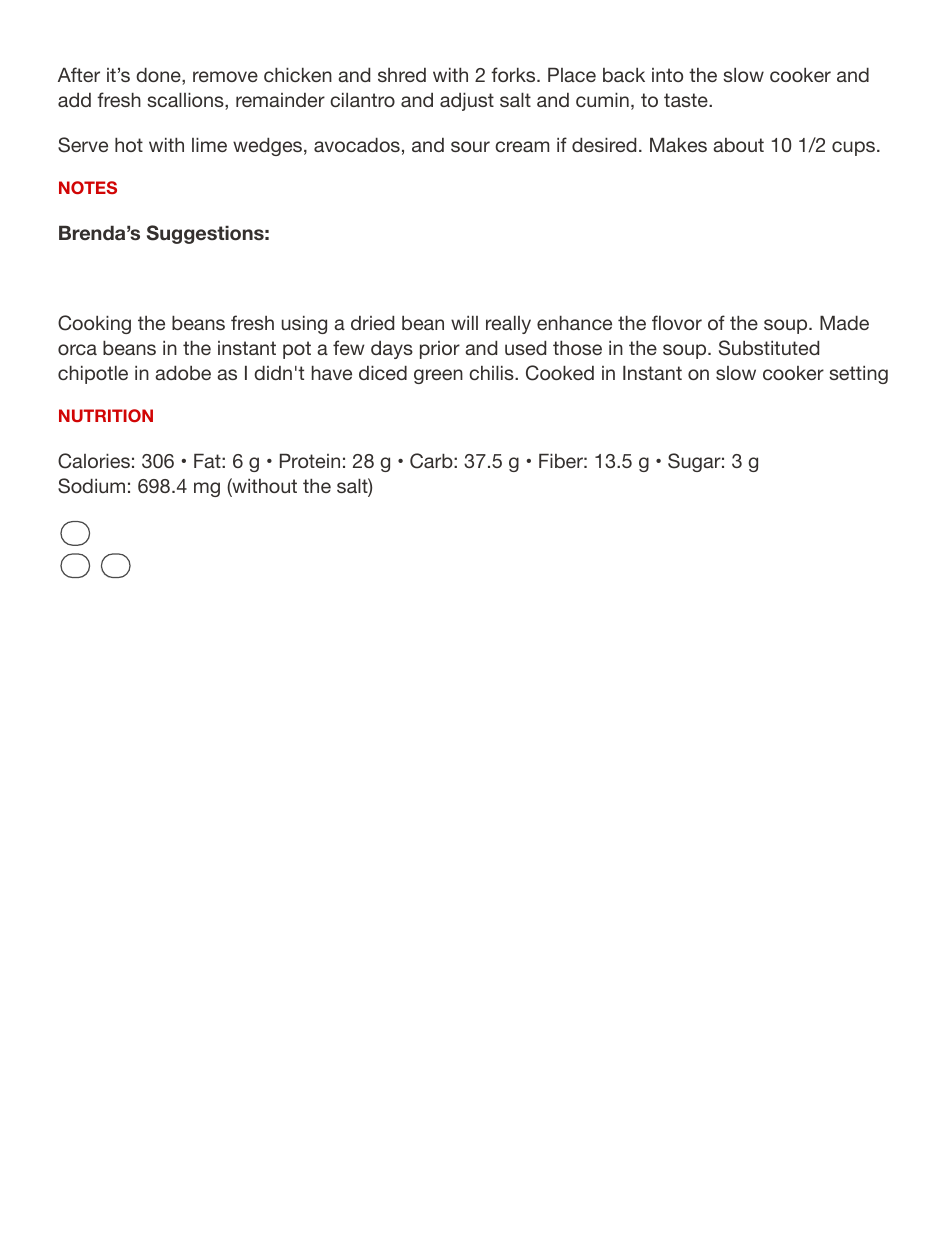  I want to click on taste, so click(687, 100).
